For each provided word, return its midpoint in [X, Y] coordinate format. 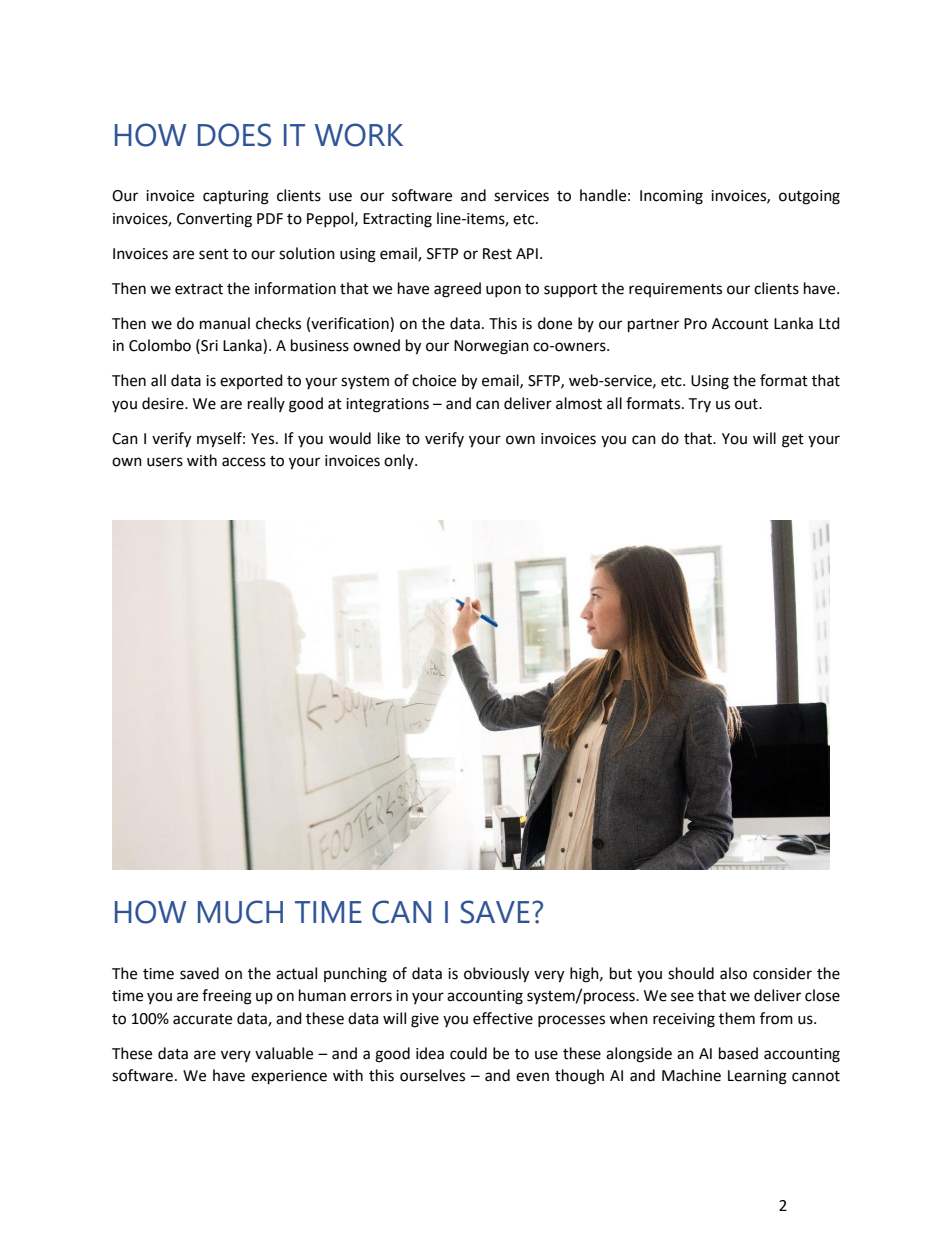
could [468, 1053]
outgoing [809, 197]
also [733, 973]
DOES [234, 135]
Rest [497, 254]
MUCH [240, 912]
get [793, 441]
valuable [284, 1053]
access [244, 462]
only [400, 461]
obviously [496, 975]
